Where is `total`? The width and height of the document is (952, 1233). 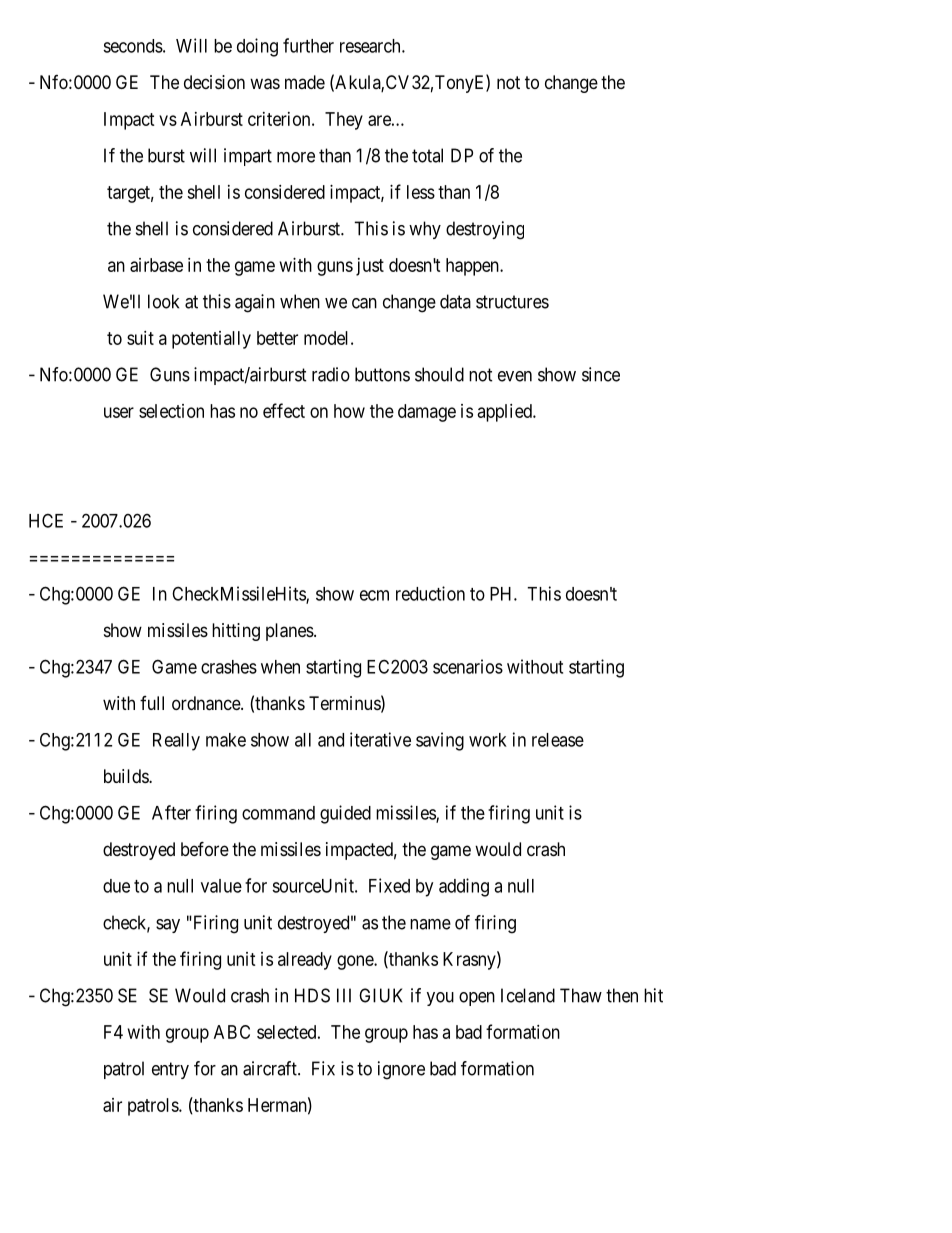 total is located at coordinates (427, 155).
